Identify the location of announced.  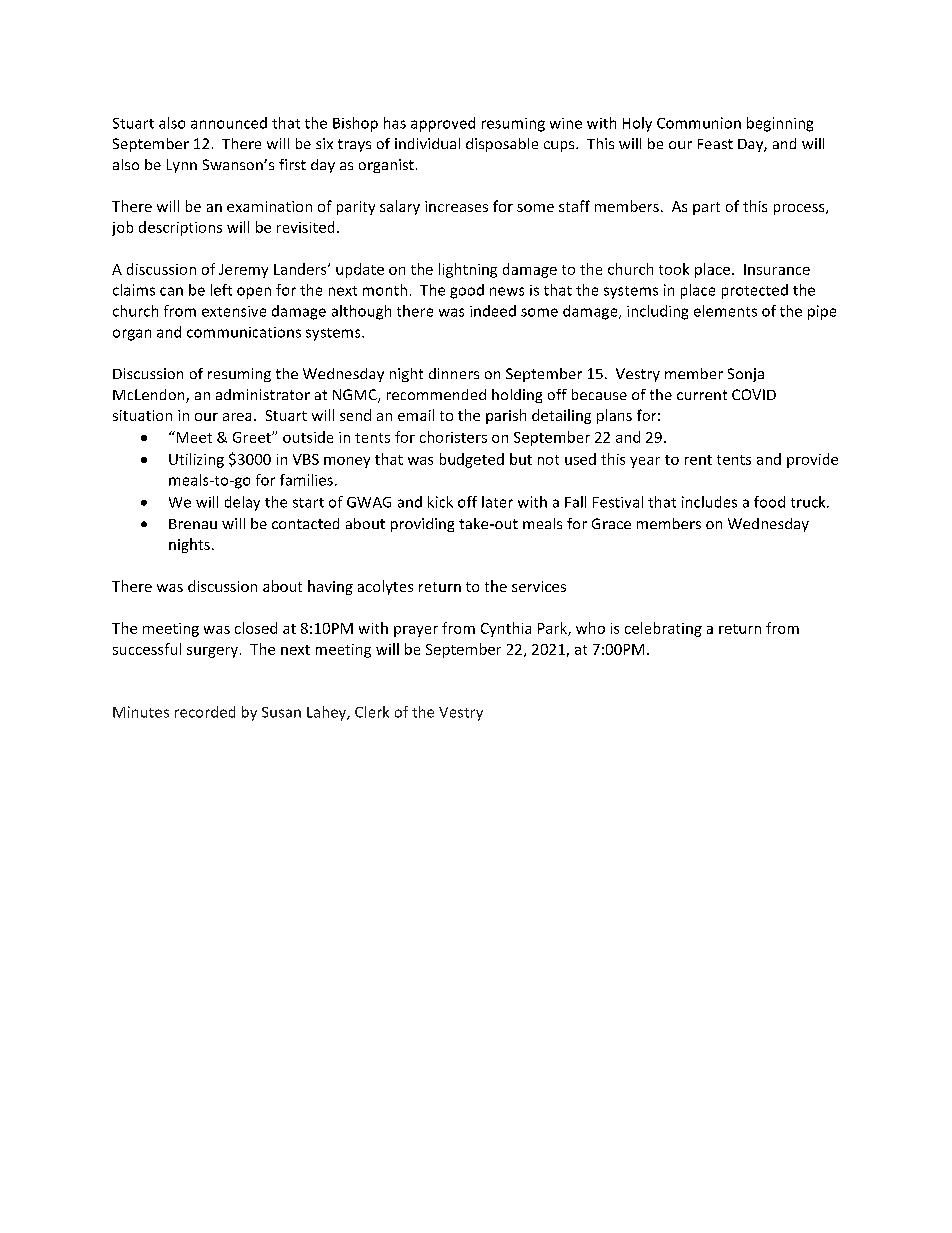
(229, 123).
